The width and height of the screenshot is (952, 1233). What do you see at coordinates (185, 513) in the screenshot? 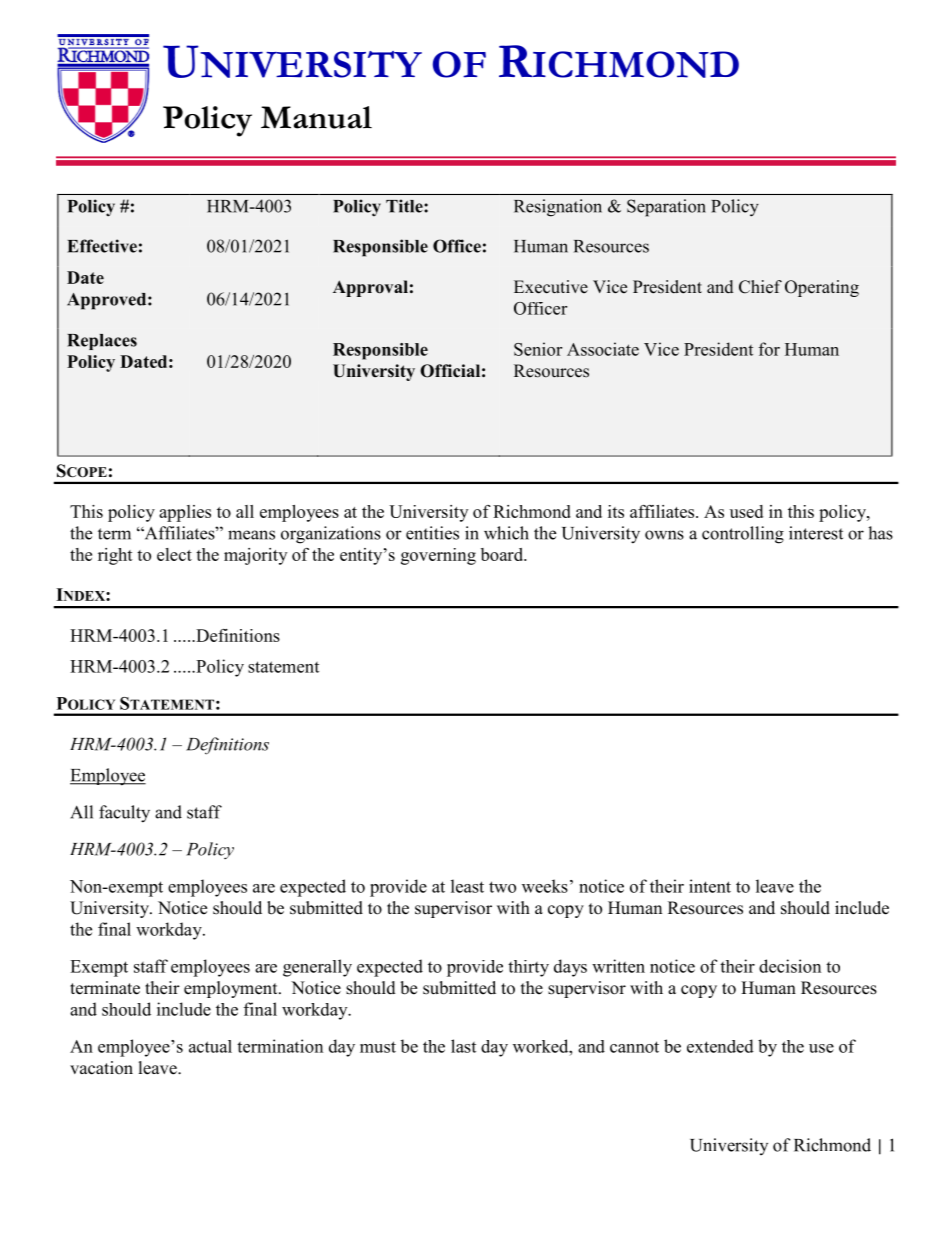
I see `applies` at bounding box center [185, 513].
